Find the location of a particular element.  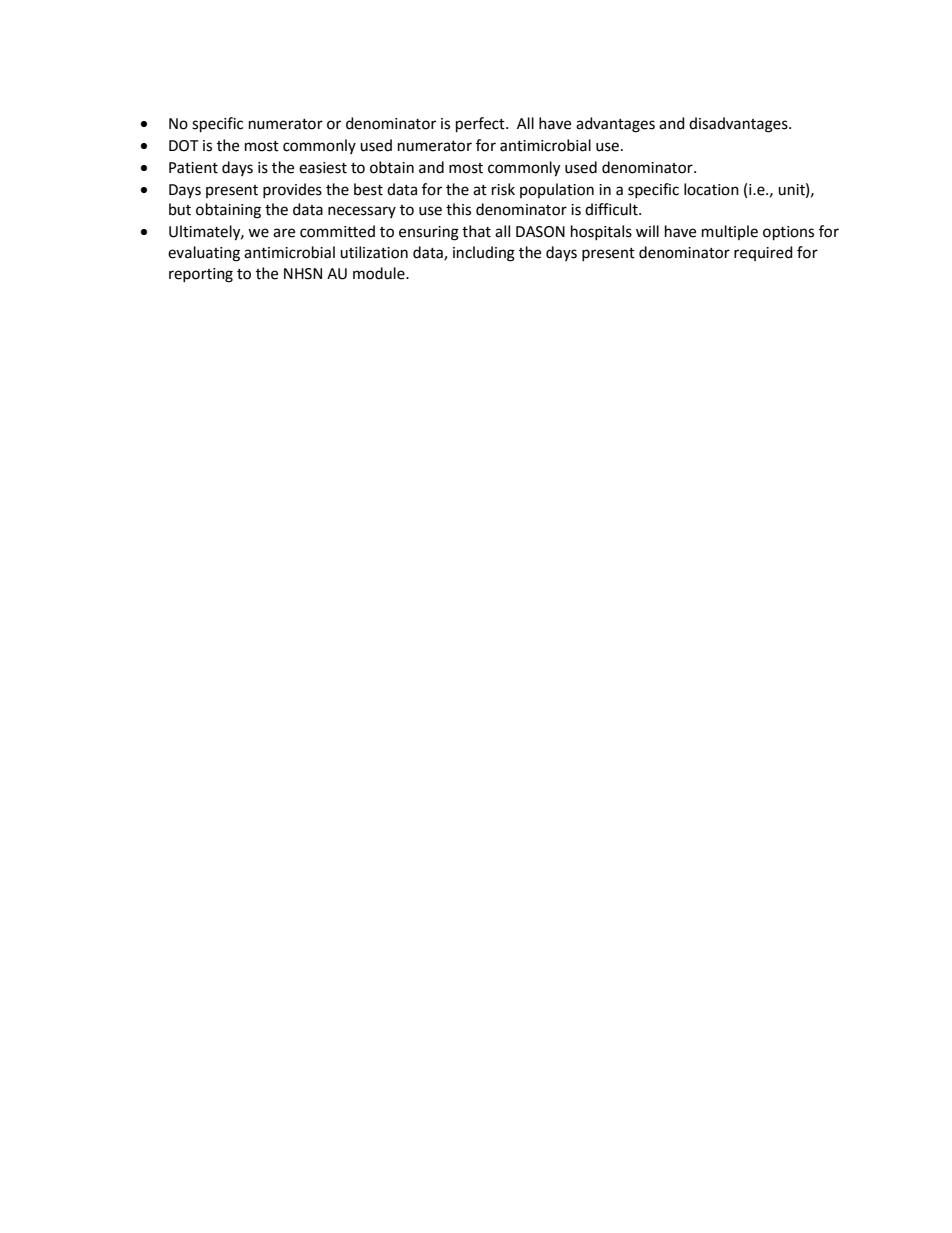

provides is located at coordinates (292, 190).
